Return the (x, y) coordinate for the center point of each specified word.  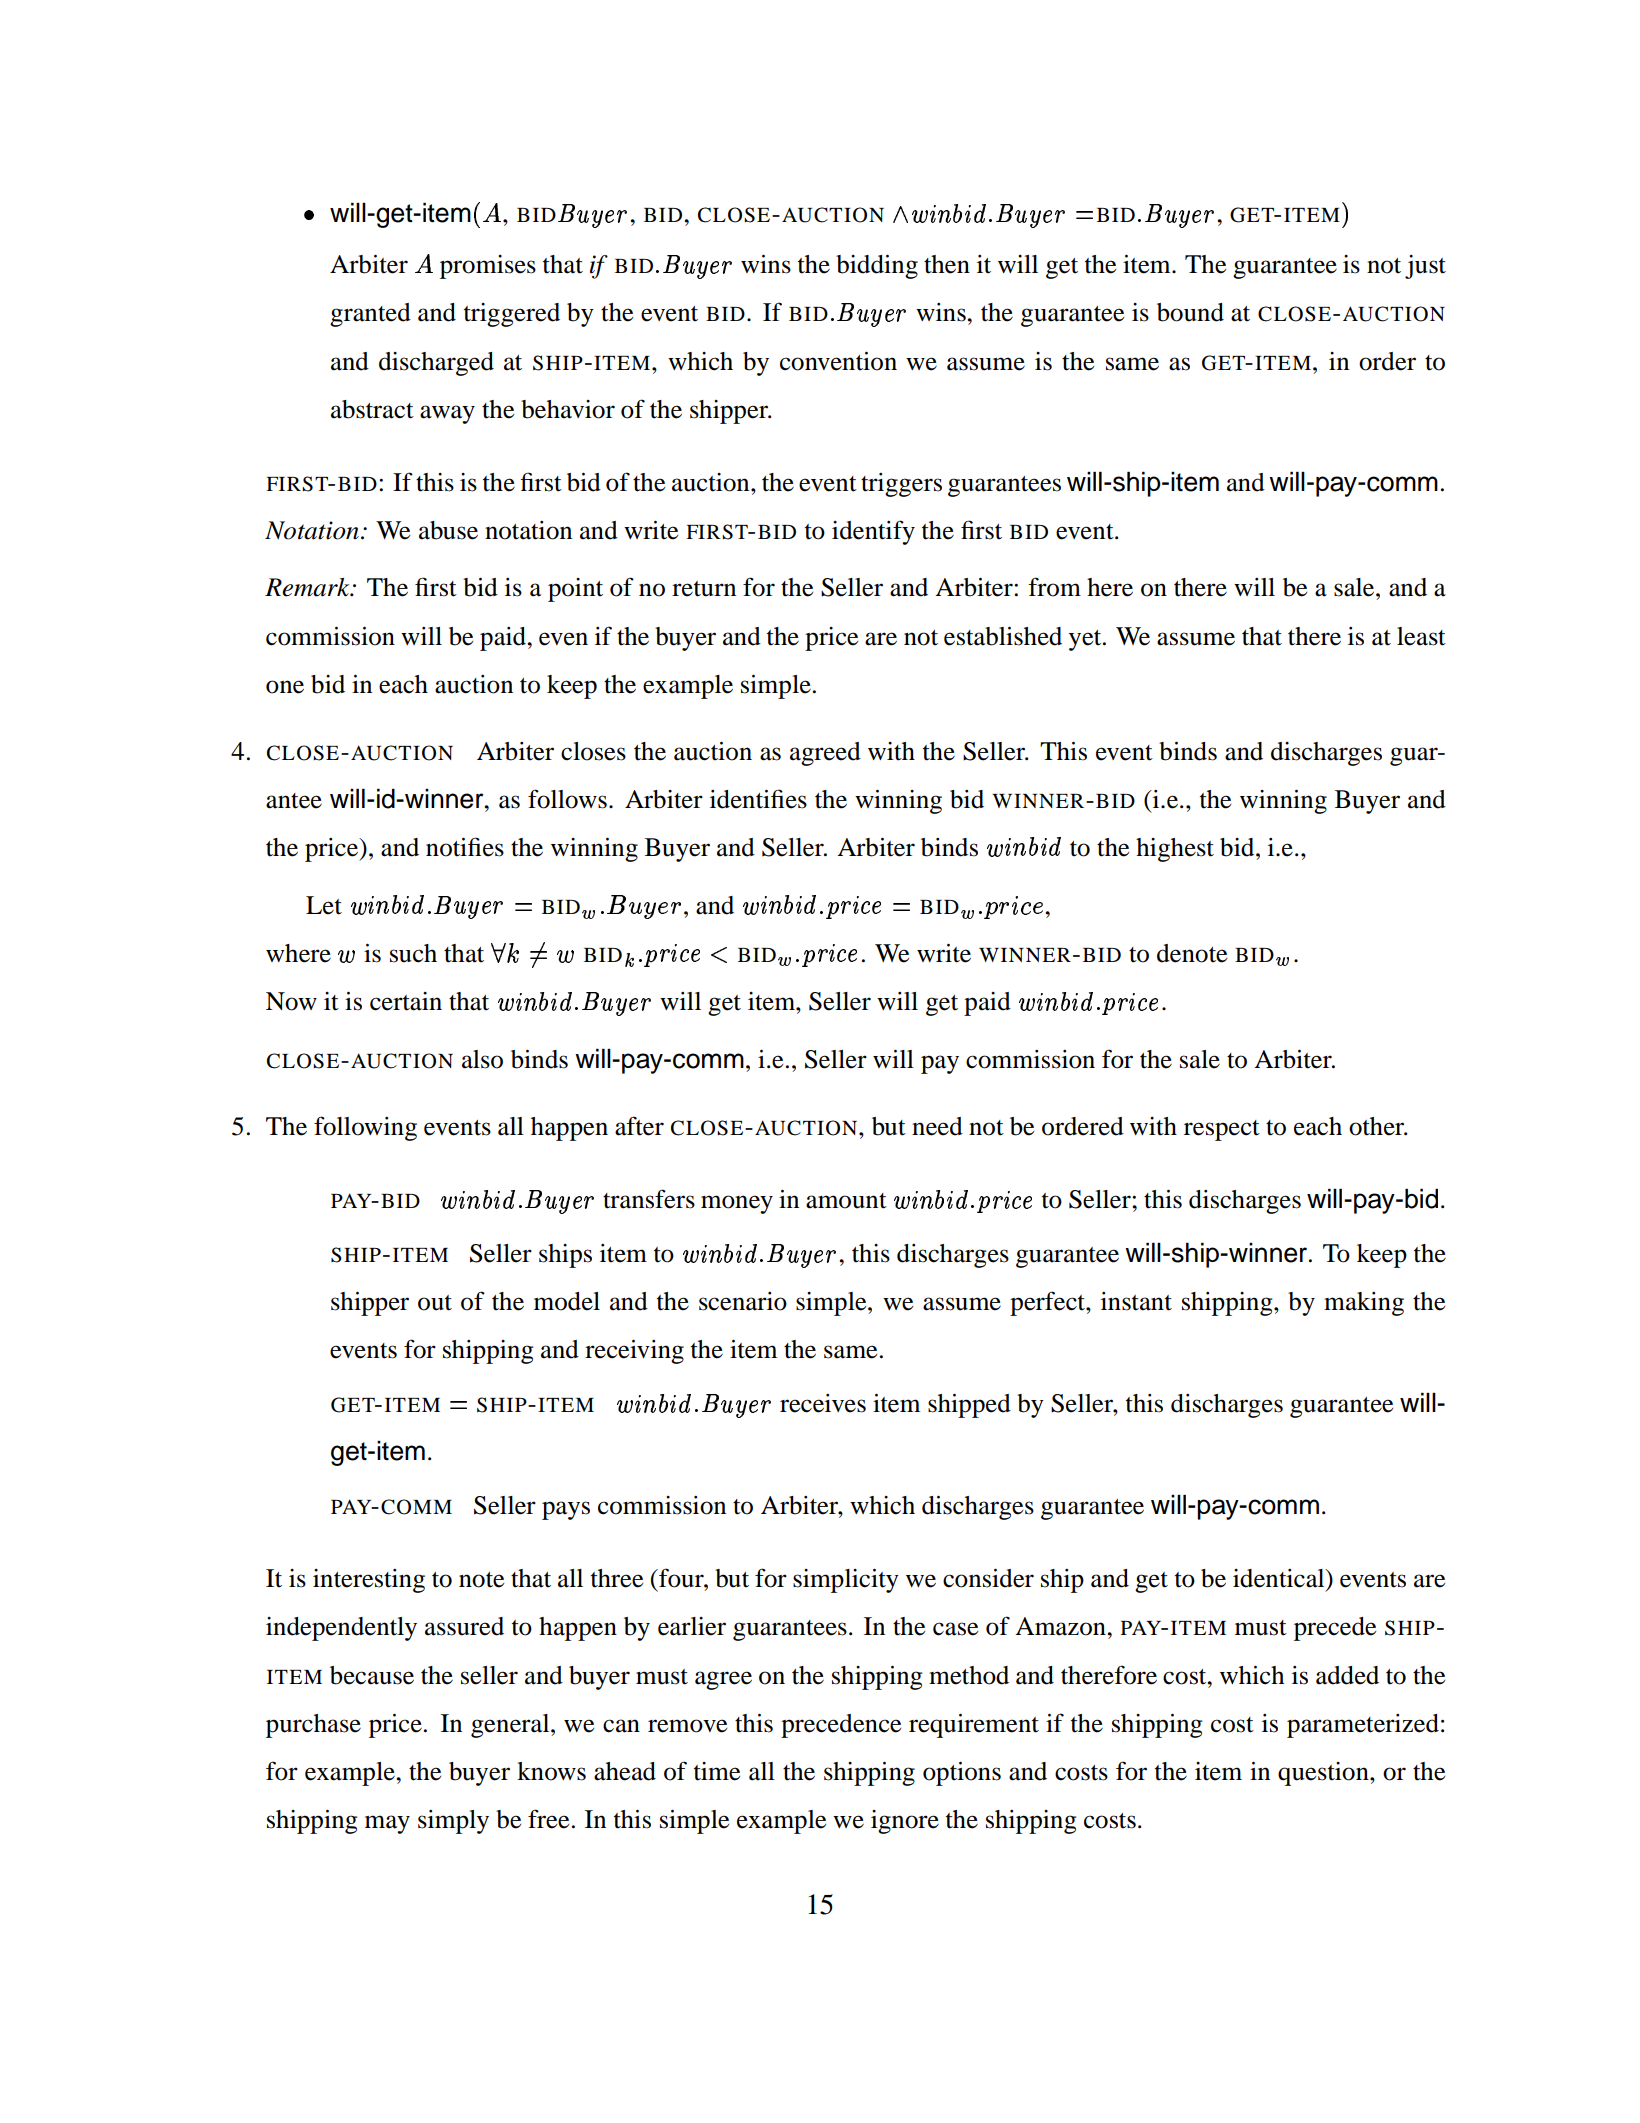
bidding (877, 267)
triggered (512, 315)
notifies (465, 847)
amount (846, 1201)
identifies (758, 799)
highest (1175, 850)
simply (453, 1822)
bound (1190, 312)
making (1364, 1304)
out (435, 1303)
